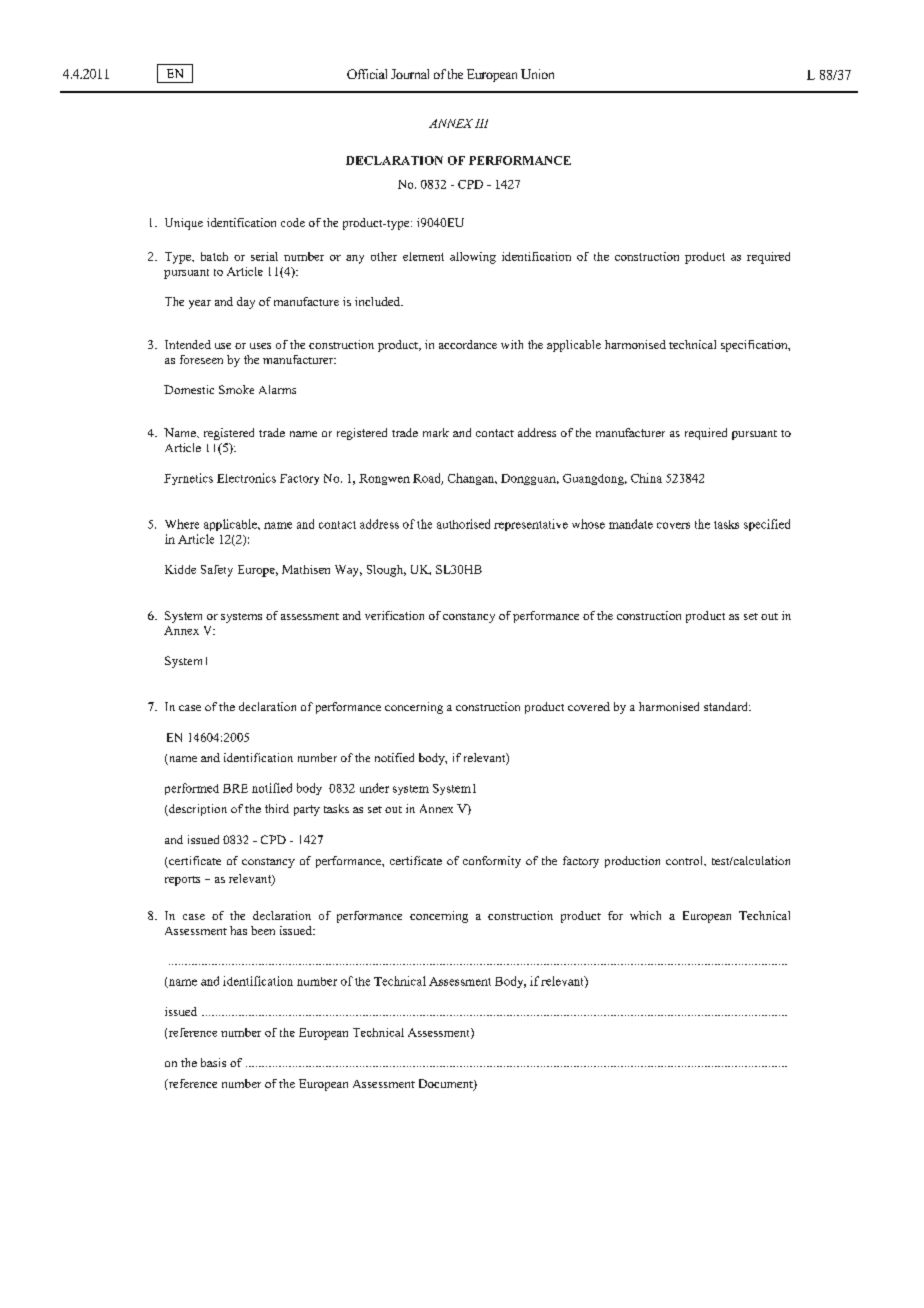  I want to click on standard, so click(727, 706).
